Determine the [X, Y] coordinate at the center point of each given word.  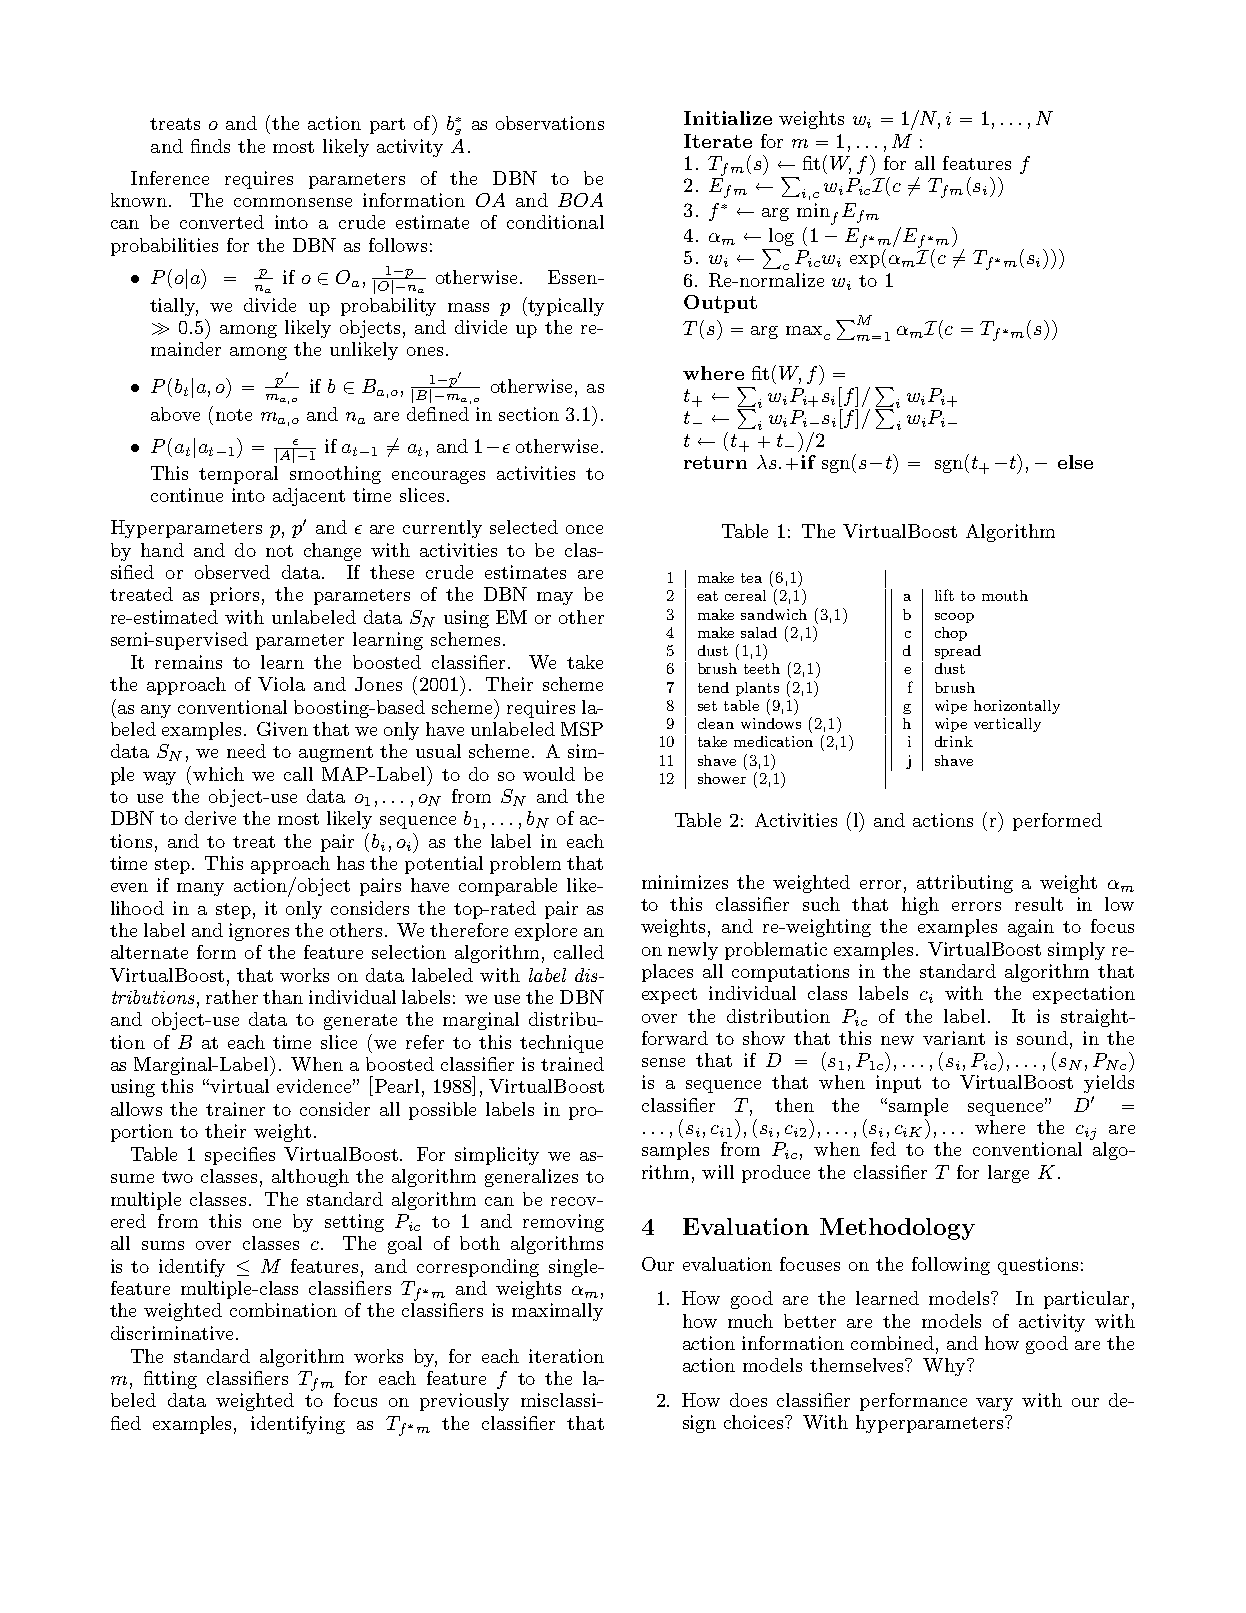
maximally [557, 1312]
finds [210, 146]
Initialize [728, 118]
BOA [580, 200]
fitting [170, 1380]
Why [945, 1367]
